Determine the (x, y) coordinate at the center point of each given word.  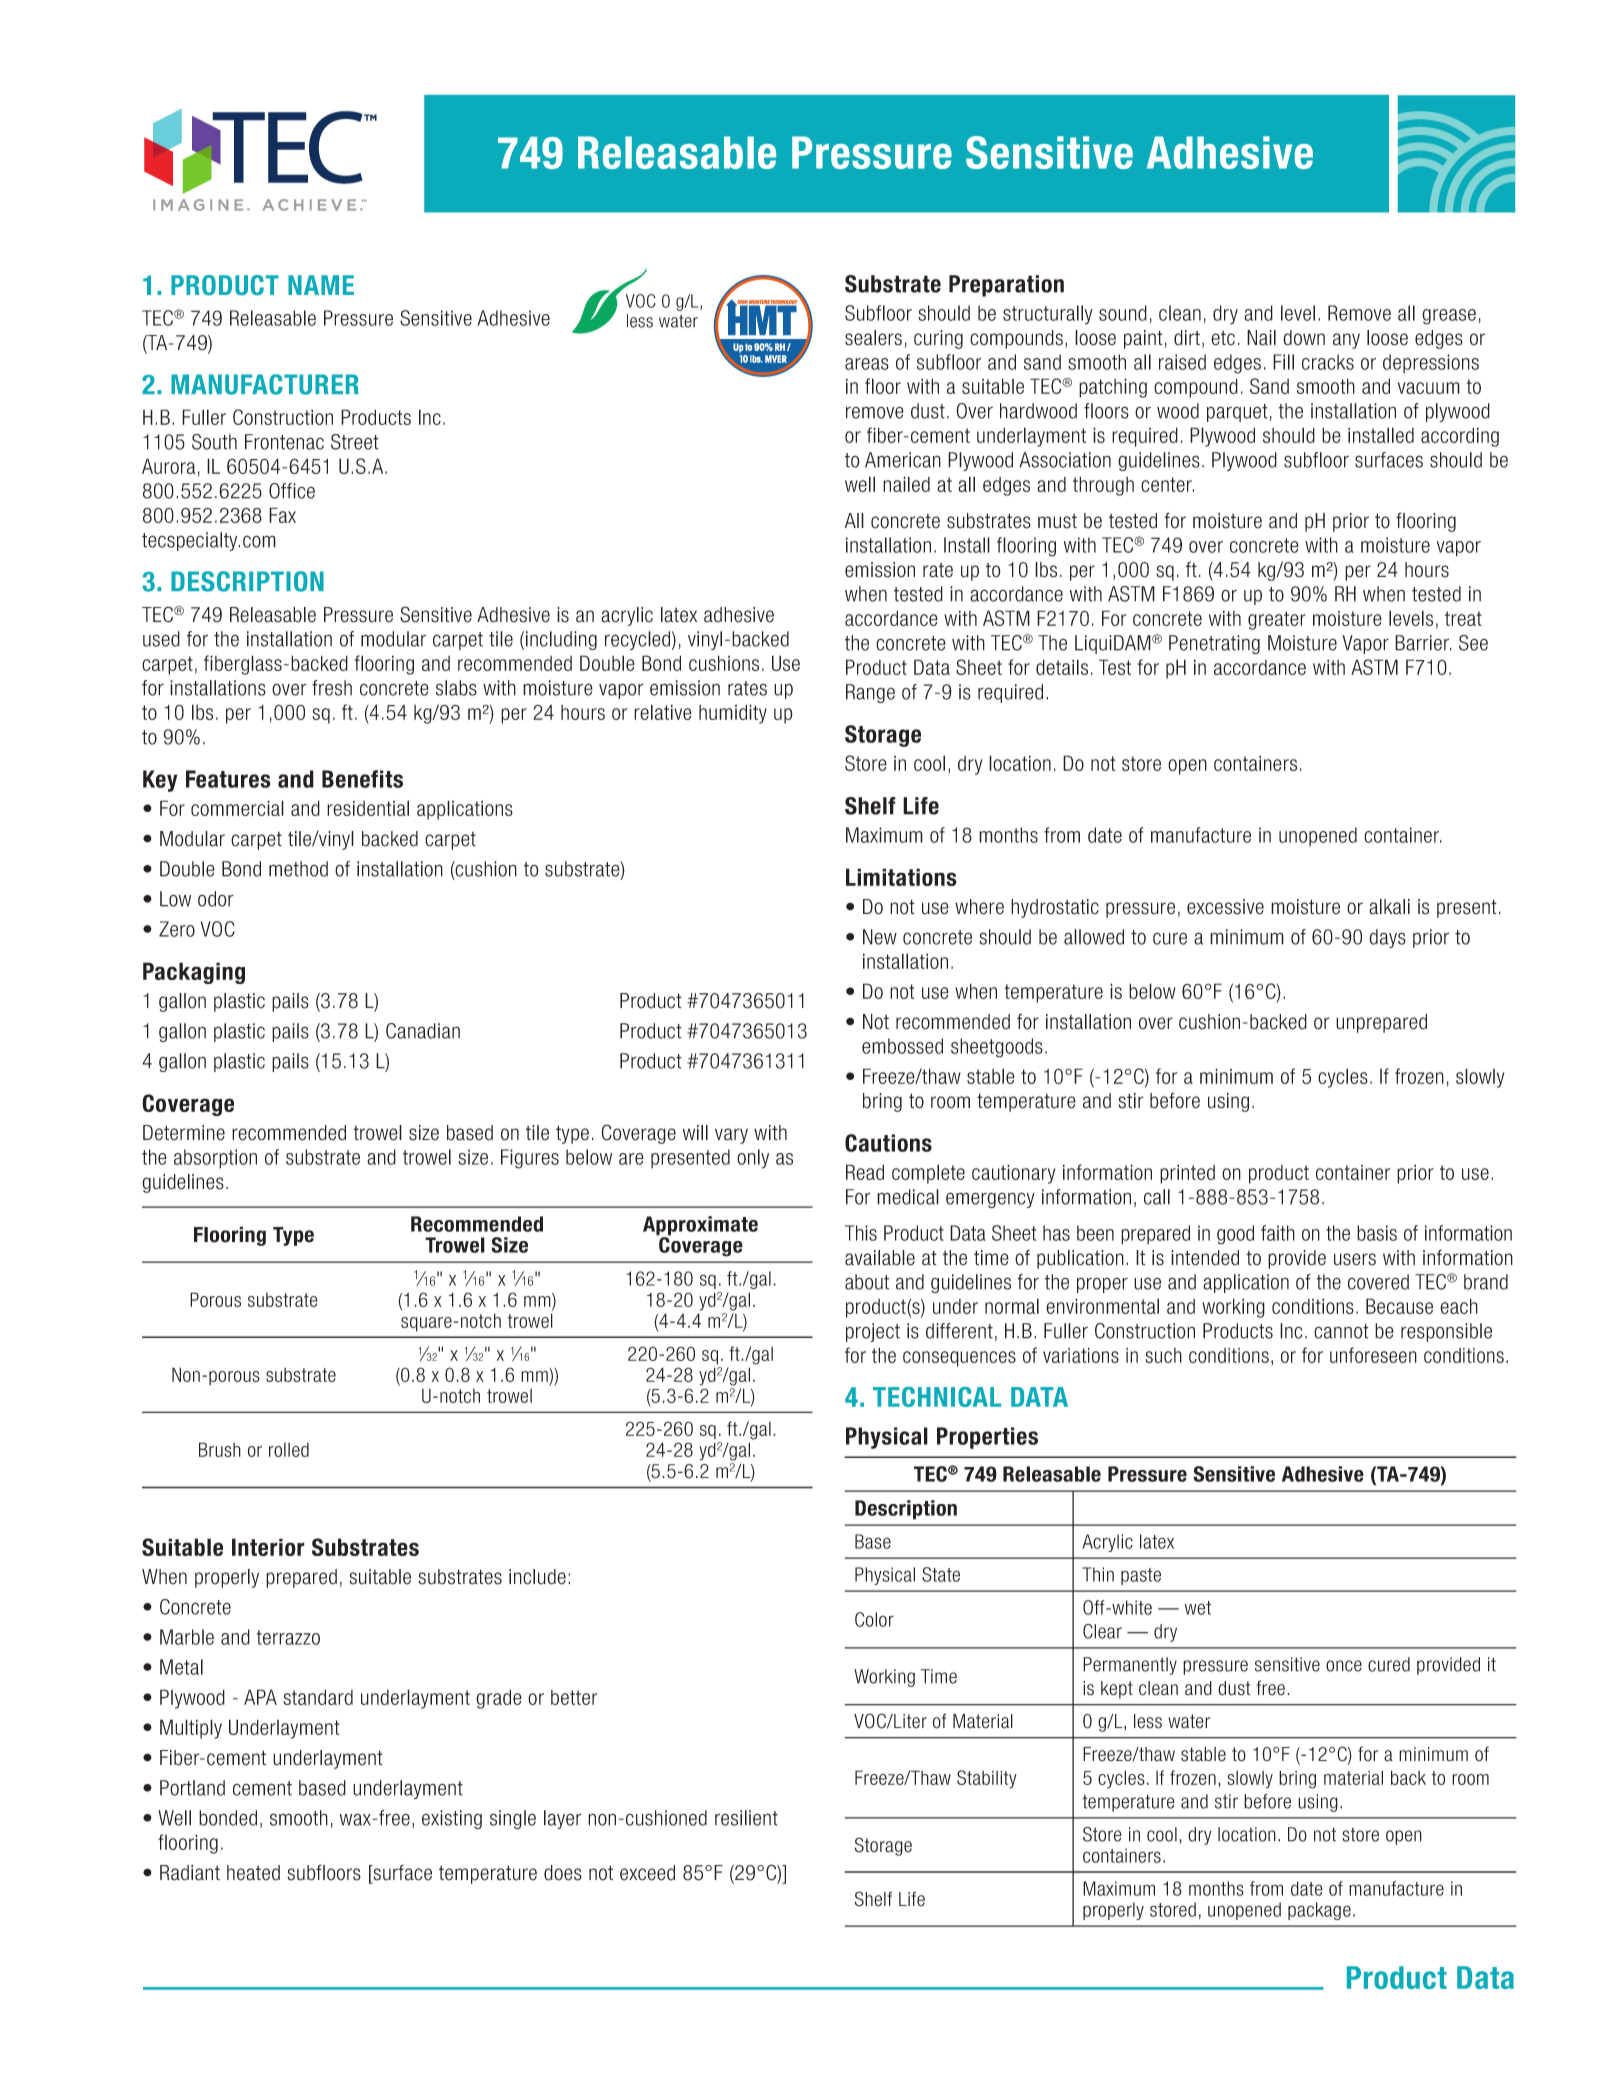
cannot (1341, 1331)
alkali (1389, 907)
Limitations (901, 877)
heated (253, 1873)
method (298, 869)
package (1319, 1911)
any (1346, 341)
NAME (321, 285)
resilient (746, 1818)
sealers (873, 338)
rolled (289, 1450)
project (873, 1332)
